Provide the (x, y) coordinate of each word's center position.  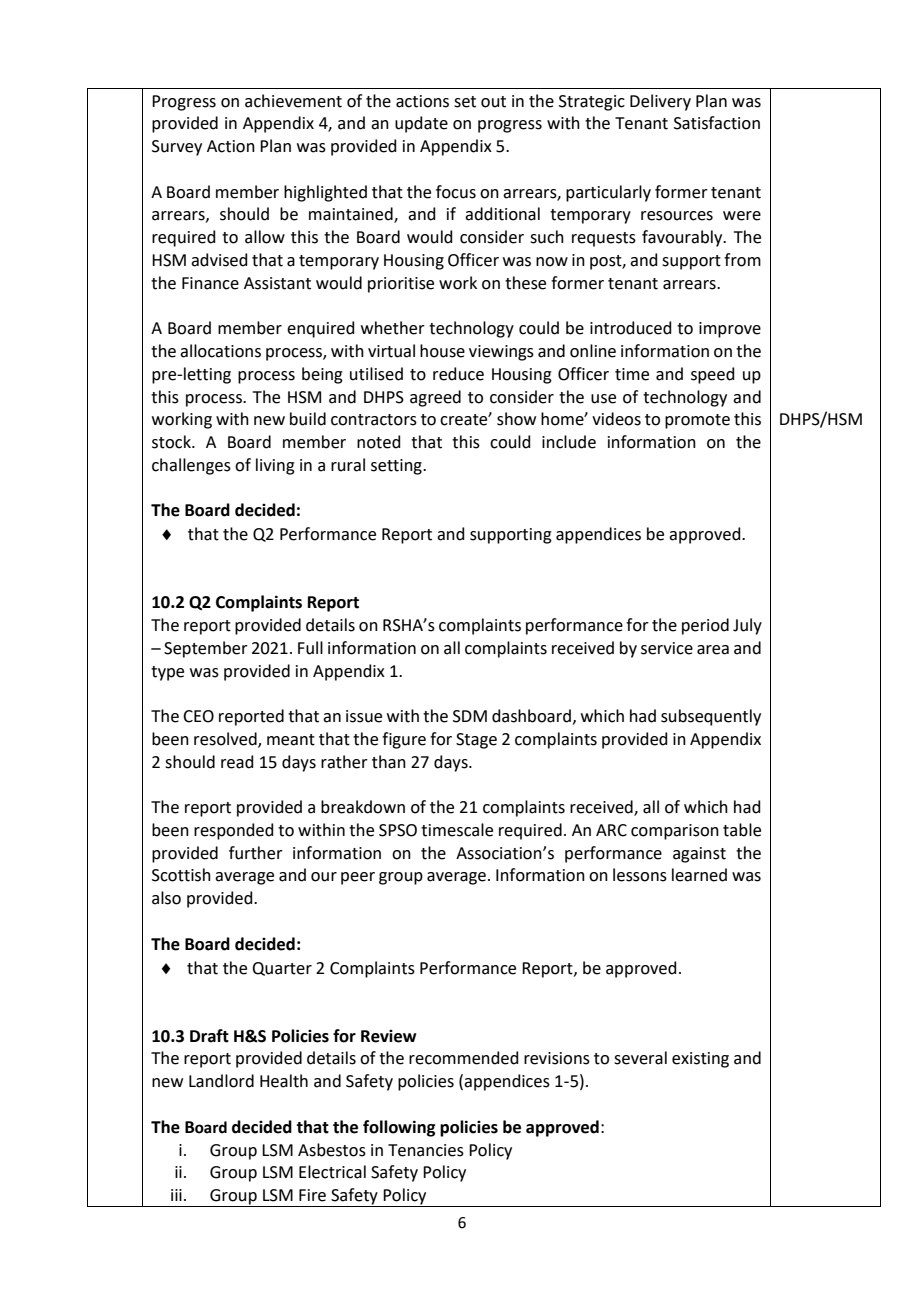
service (667, 648)
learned (699, 875)
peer (358, 878)
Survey (177, 148)
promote (697, 421)
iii (176, 1195)
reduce (458, 374)
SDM (470, 716)
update (421, 124)
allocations (220, 351)
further (256, 853)
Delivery (660, 102)
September (206, 649)
